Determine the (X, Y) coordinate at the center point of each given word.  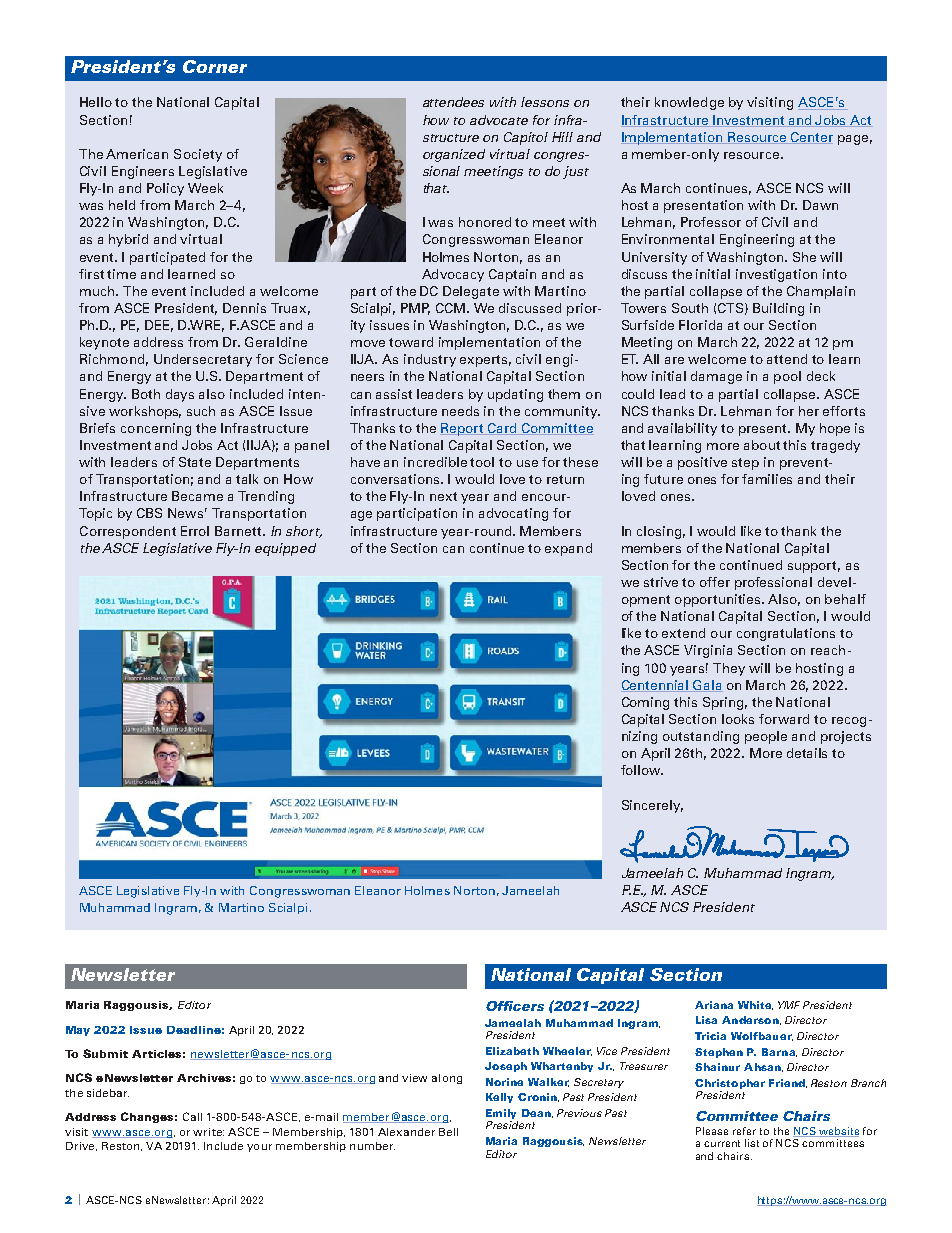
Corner (215, 66)
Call (192, 1116)
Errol (195, 531)
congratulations (786, 634)
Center (811, 138)
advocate (499, 120)
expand (568, 549)
